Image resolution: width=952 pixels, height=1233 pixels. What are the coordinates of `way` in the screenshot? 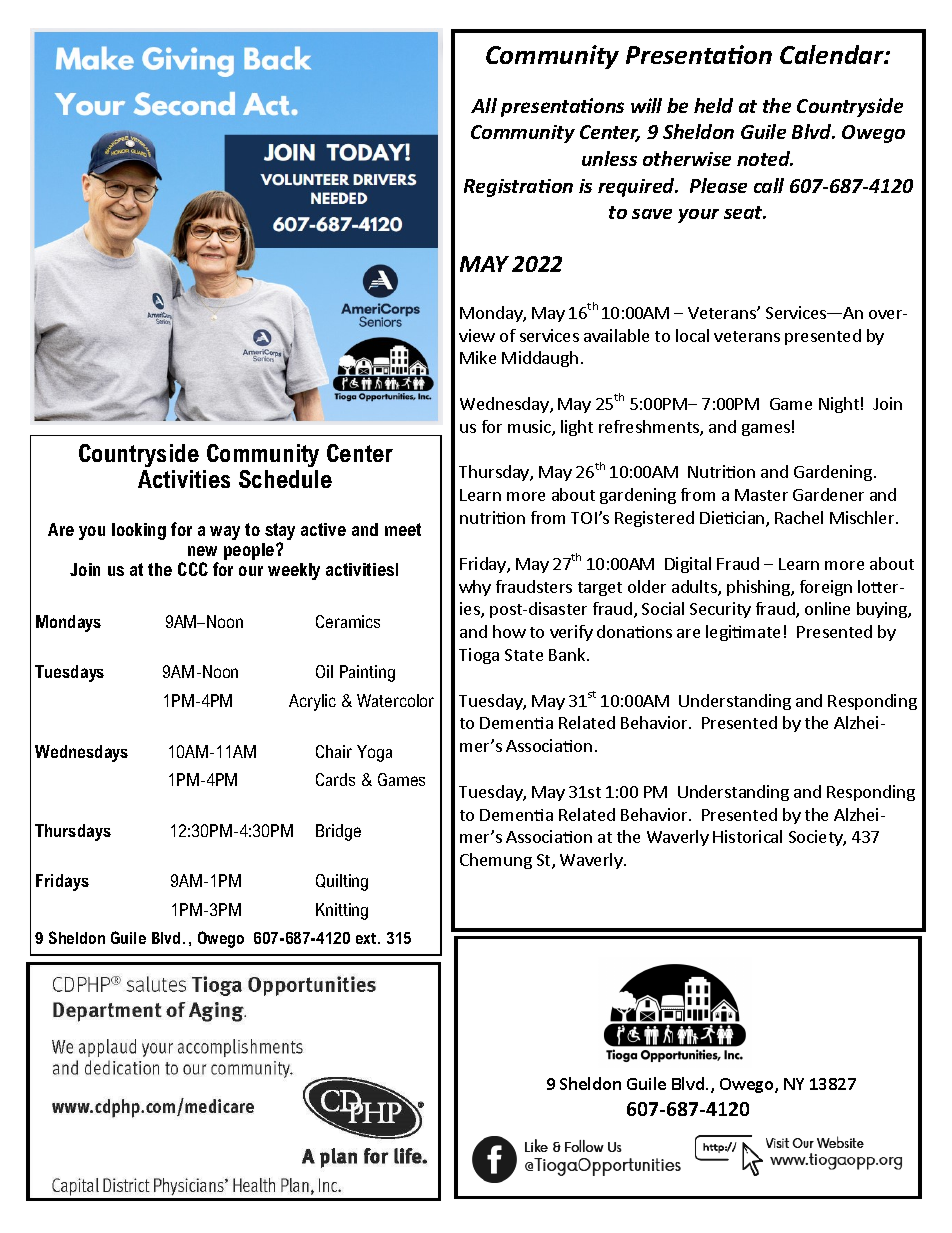 It's located at (225, 533).
